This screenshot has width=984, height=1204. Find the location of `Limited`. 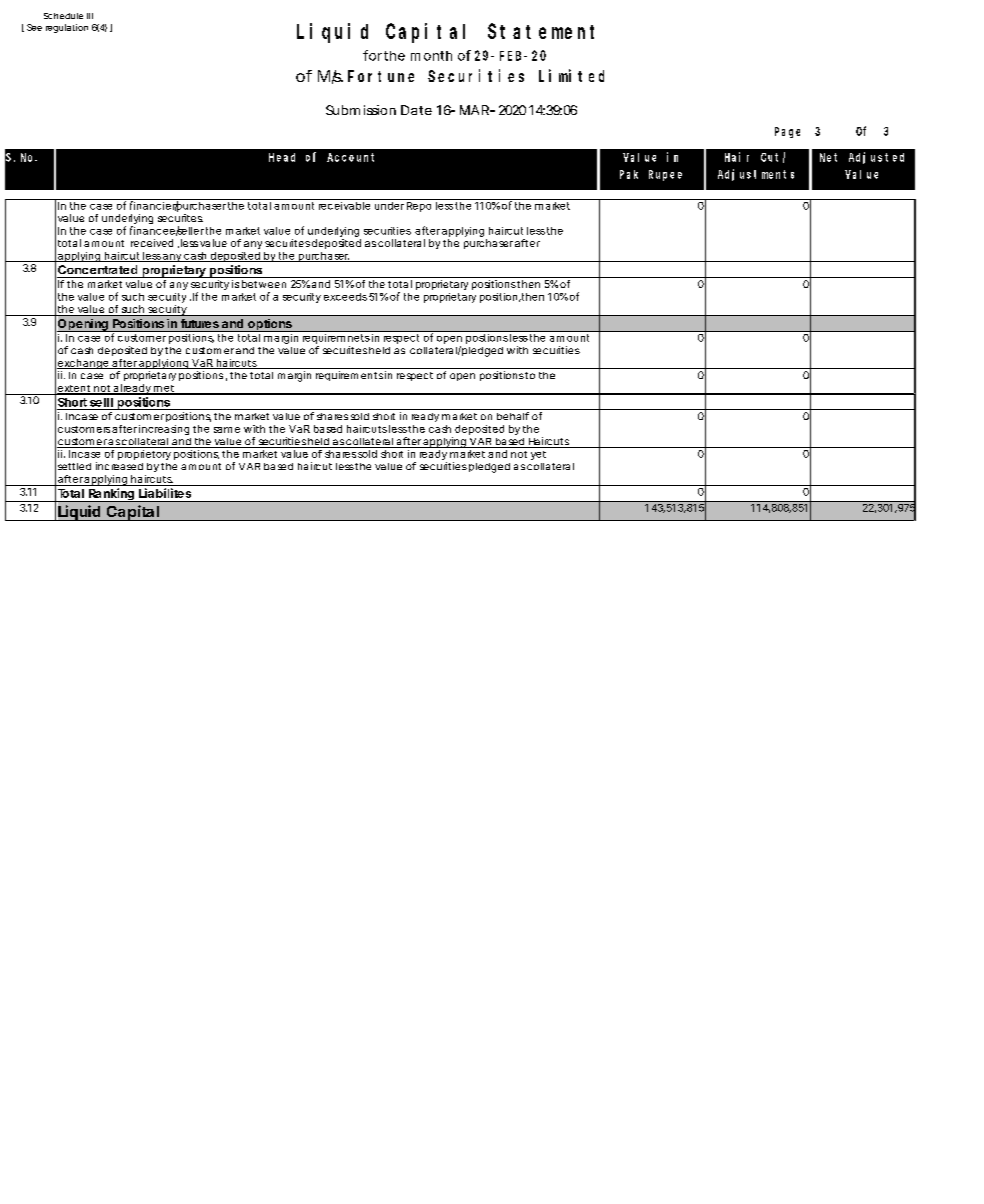

Limited is located at coordinates (571, 75).
